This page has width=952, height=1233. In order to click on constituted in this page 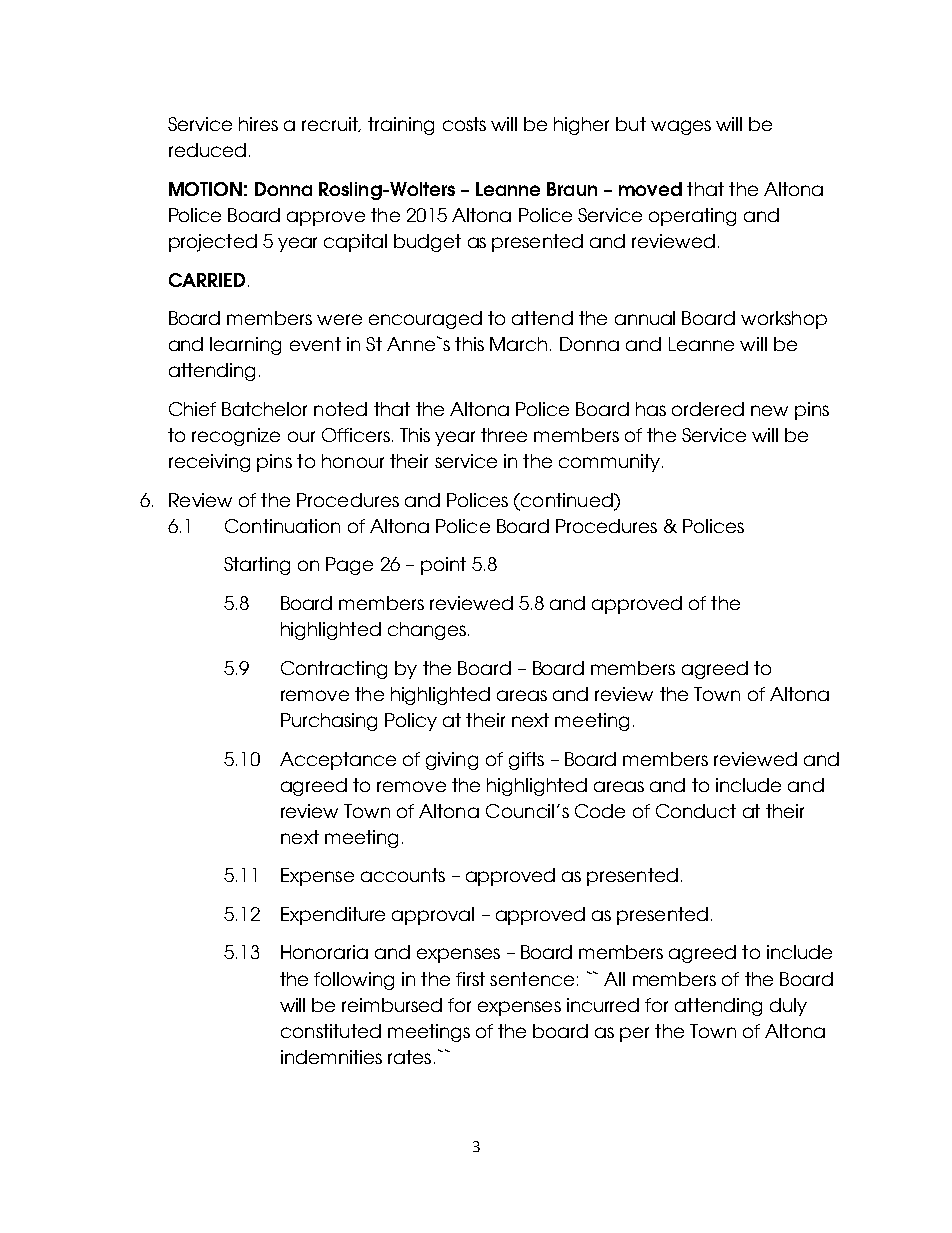, I will do `click(331, 1031)`.
